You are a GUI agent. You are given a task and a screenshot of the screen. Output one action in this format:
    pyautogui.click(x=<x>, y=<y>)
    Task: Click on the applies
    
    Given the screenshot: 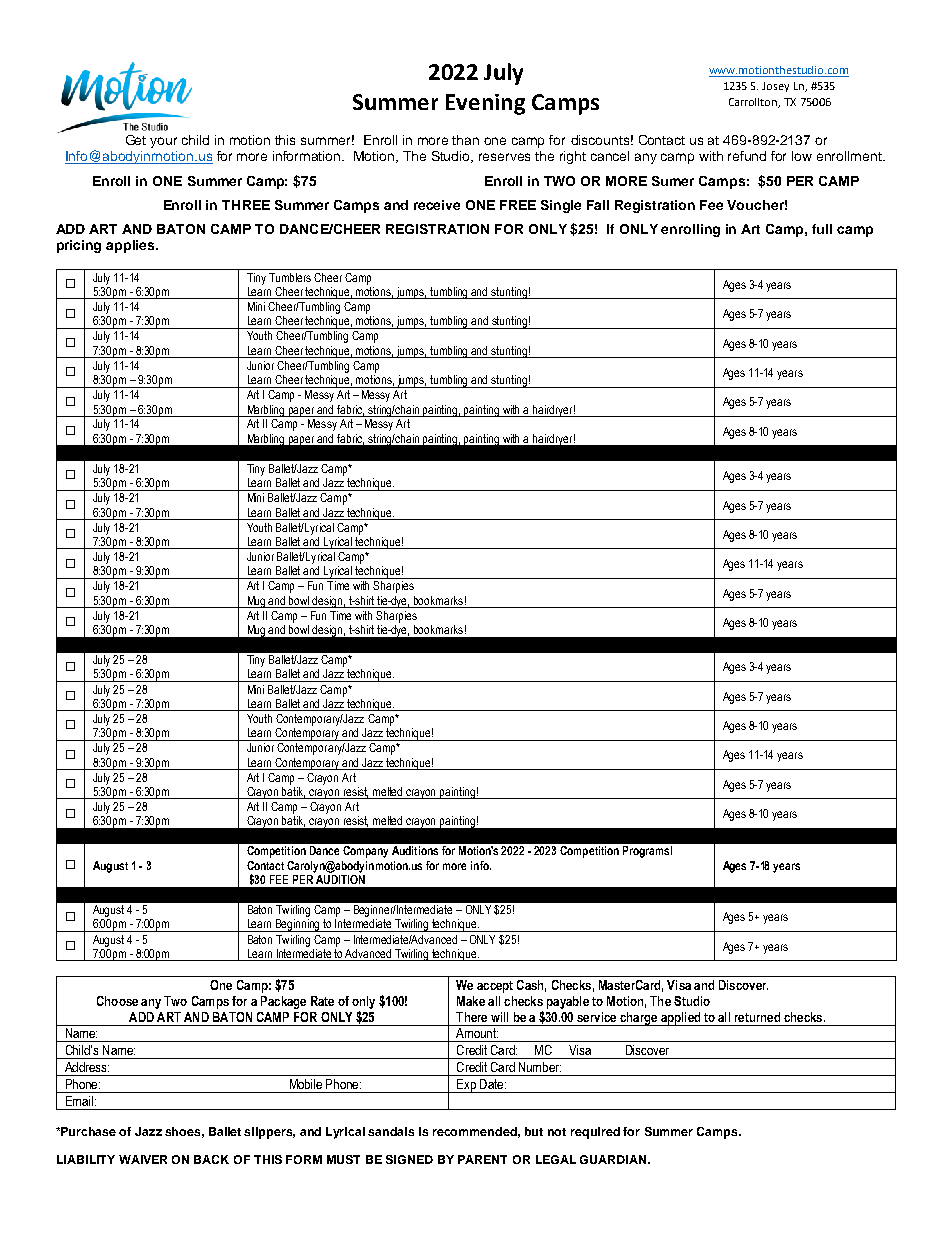 What is the action you would take?
    pyautogui.click(x=131, y=246)
